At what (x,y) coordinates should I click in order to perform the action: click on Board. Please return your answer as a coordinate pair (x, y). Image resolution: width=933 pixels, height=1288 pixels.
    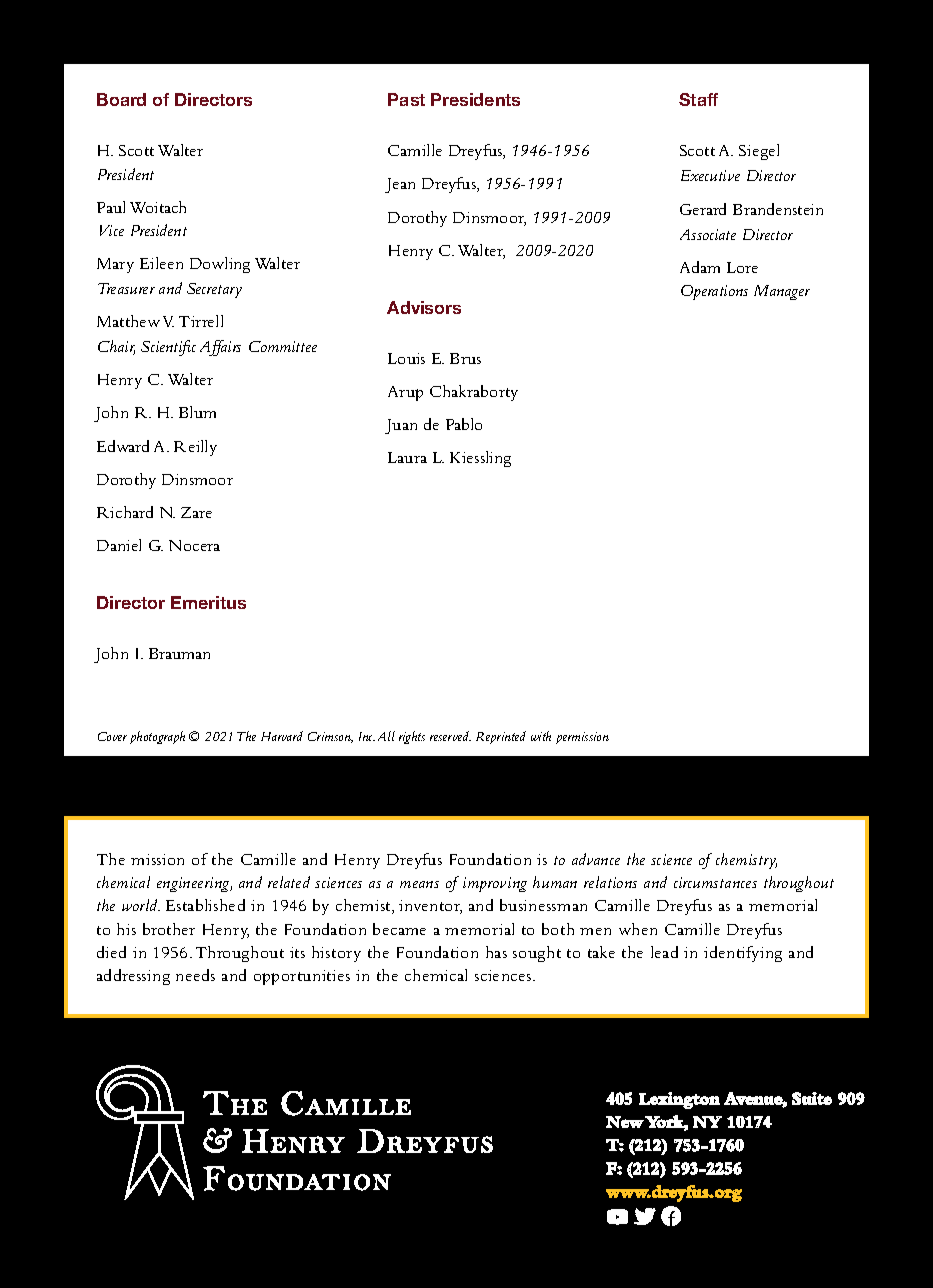
    Looking at the image, I should click on (121, 99).
